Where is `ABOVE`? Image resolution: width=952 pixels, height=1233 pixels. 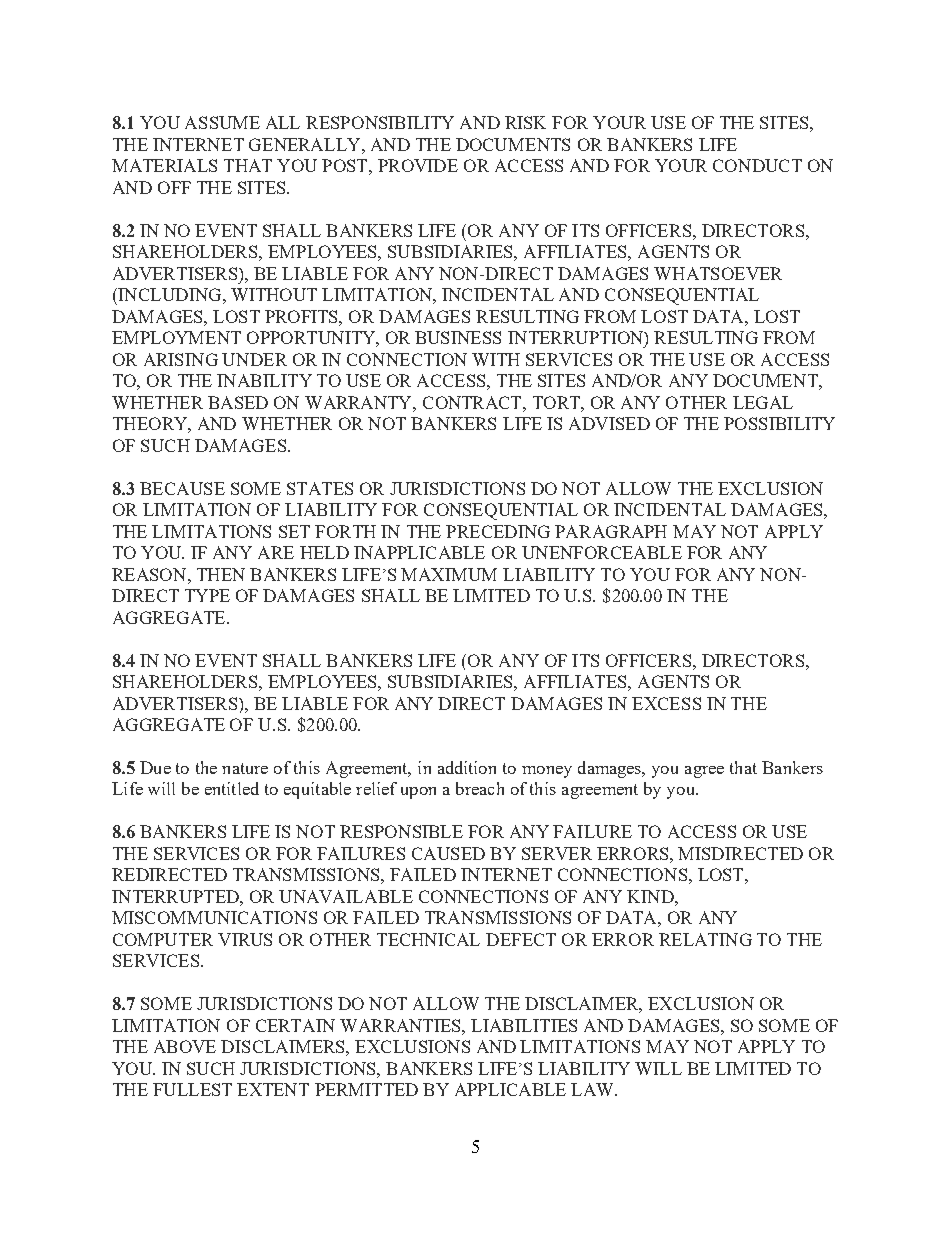
ABOVE is located at coordinates (185, 1046).
